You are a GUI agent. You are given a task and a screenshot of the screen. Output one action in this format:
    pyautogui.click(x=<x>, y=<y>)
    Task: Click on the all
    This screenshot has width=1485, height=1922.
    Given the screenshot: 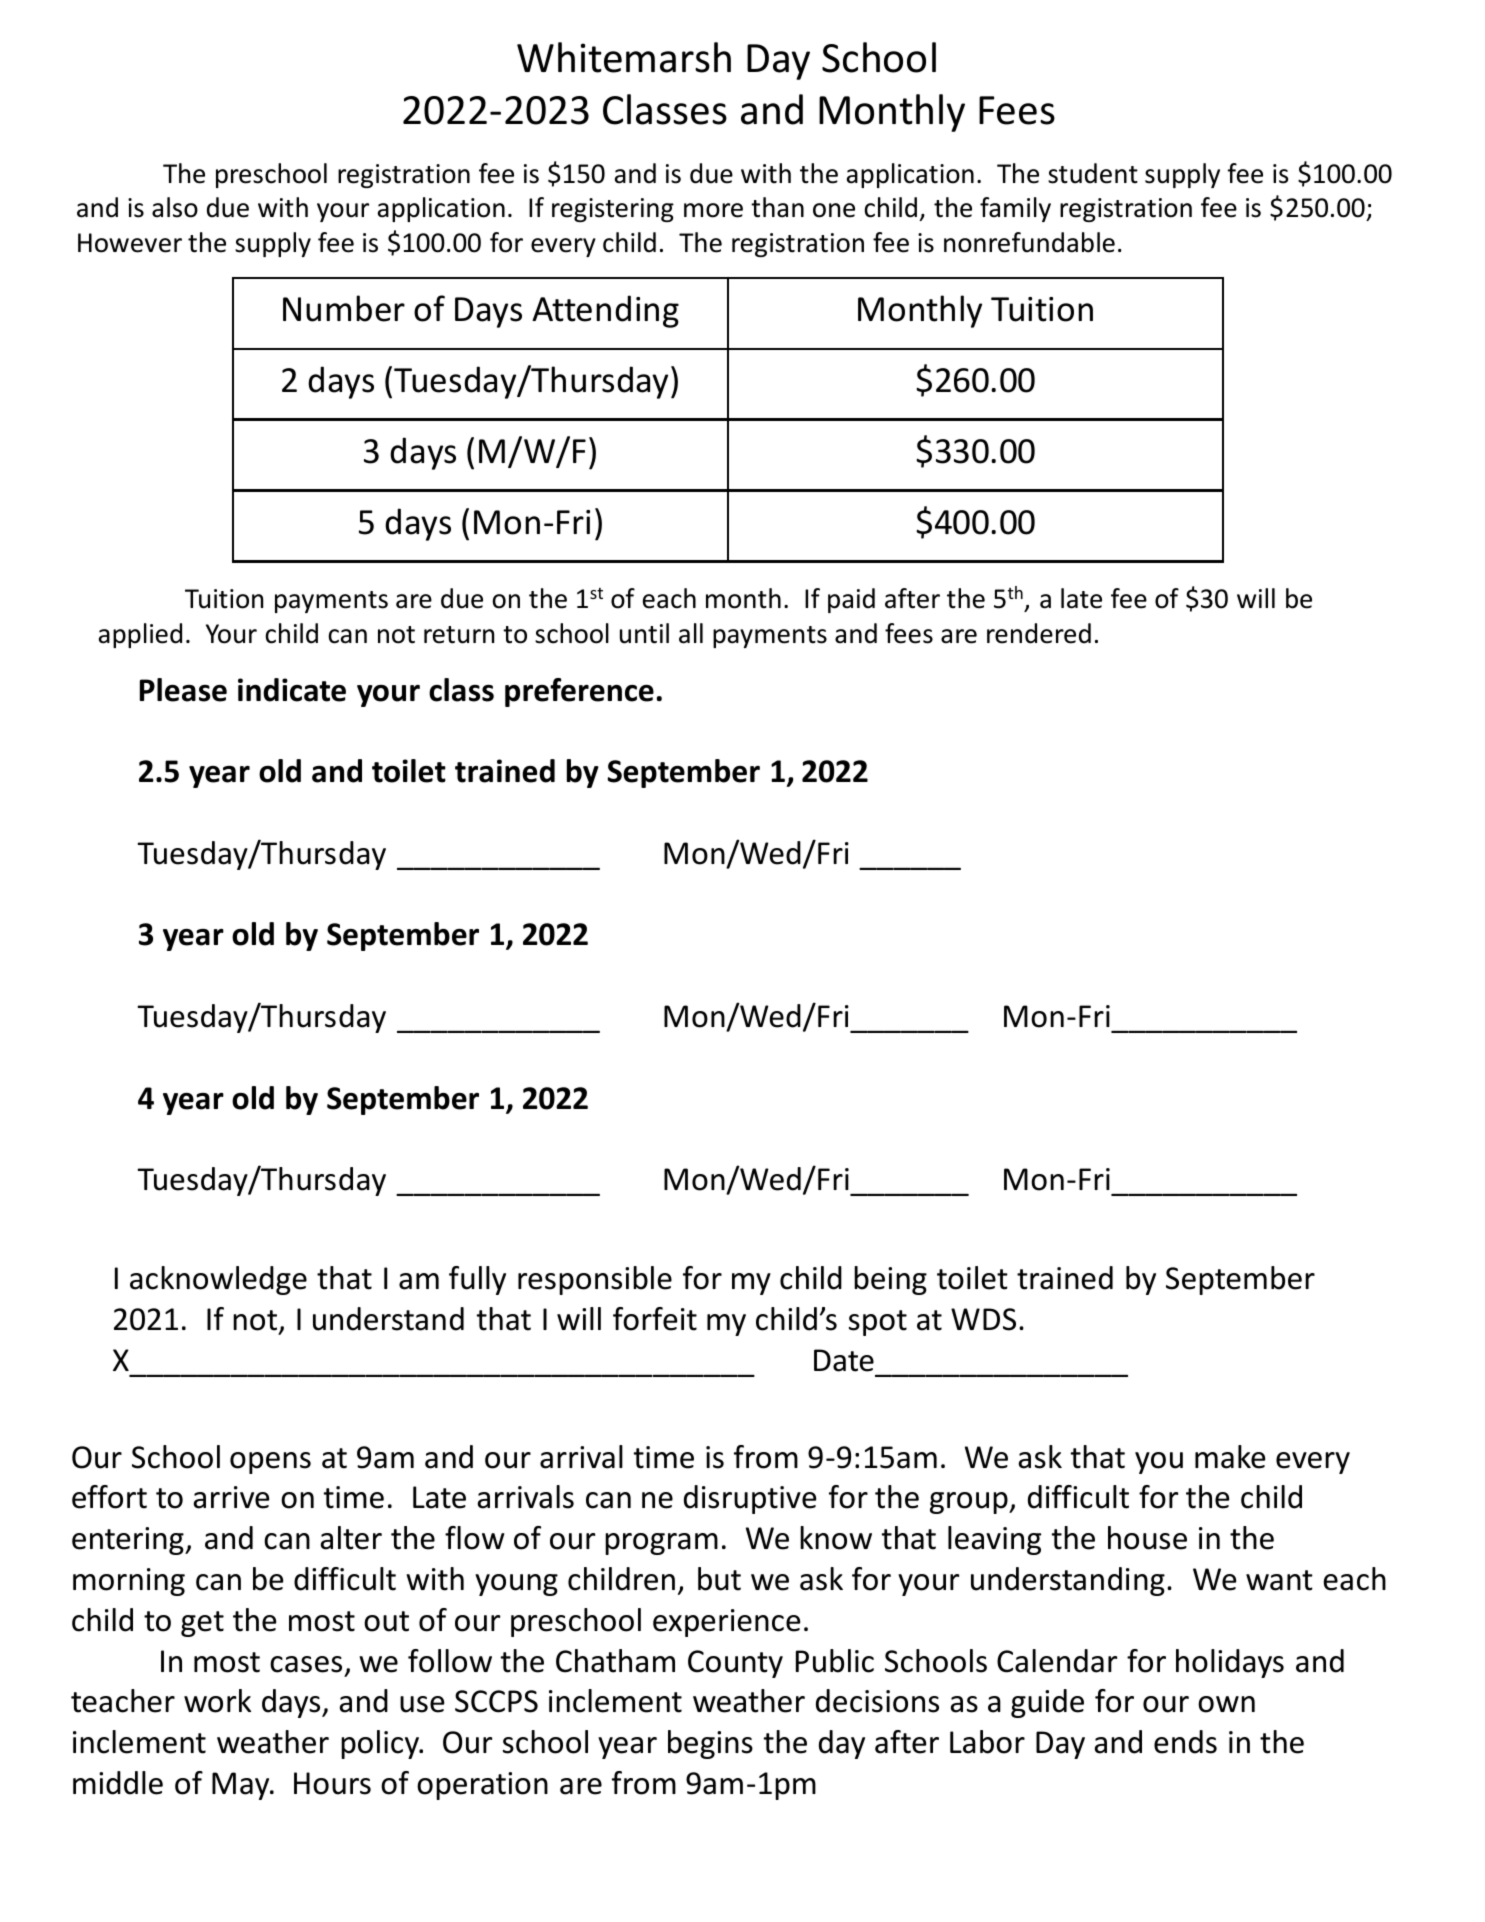 What is the action you would take?
    pyautogui.click(x=691, y=633)
